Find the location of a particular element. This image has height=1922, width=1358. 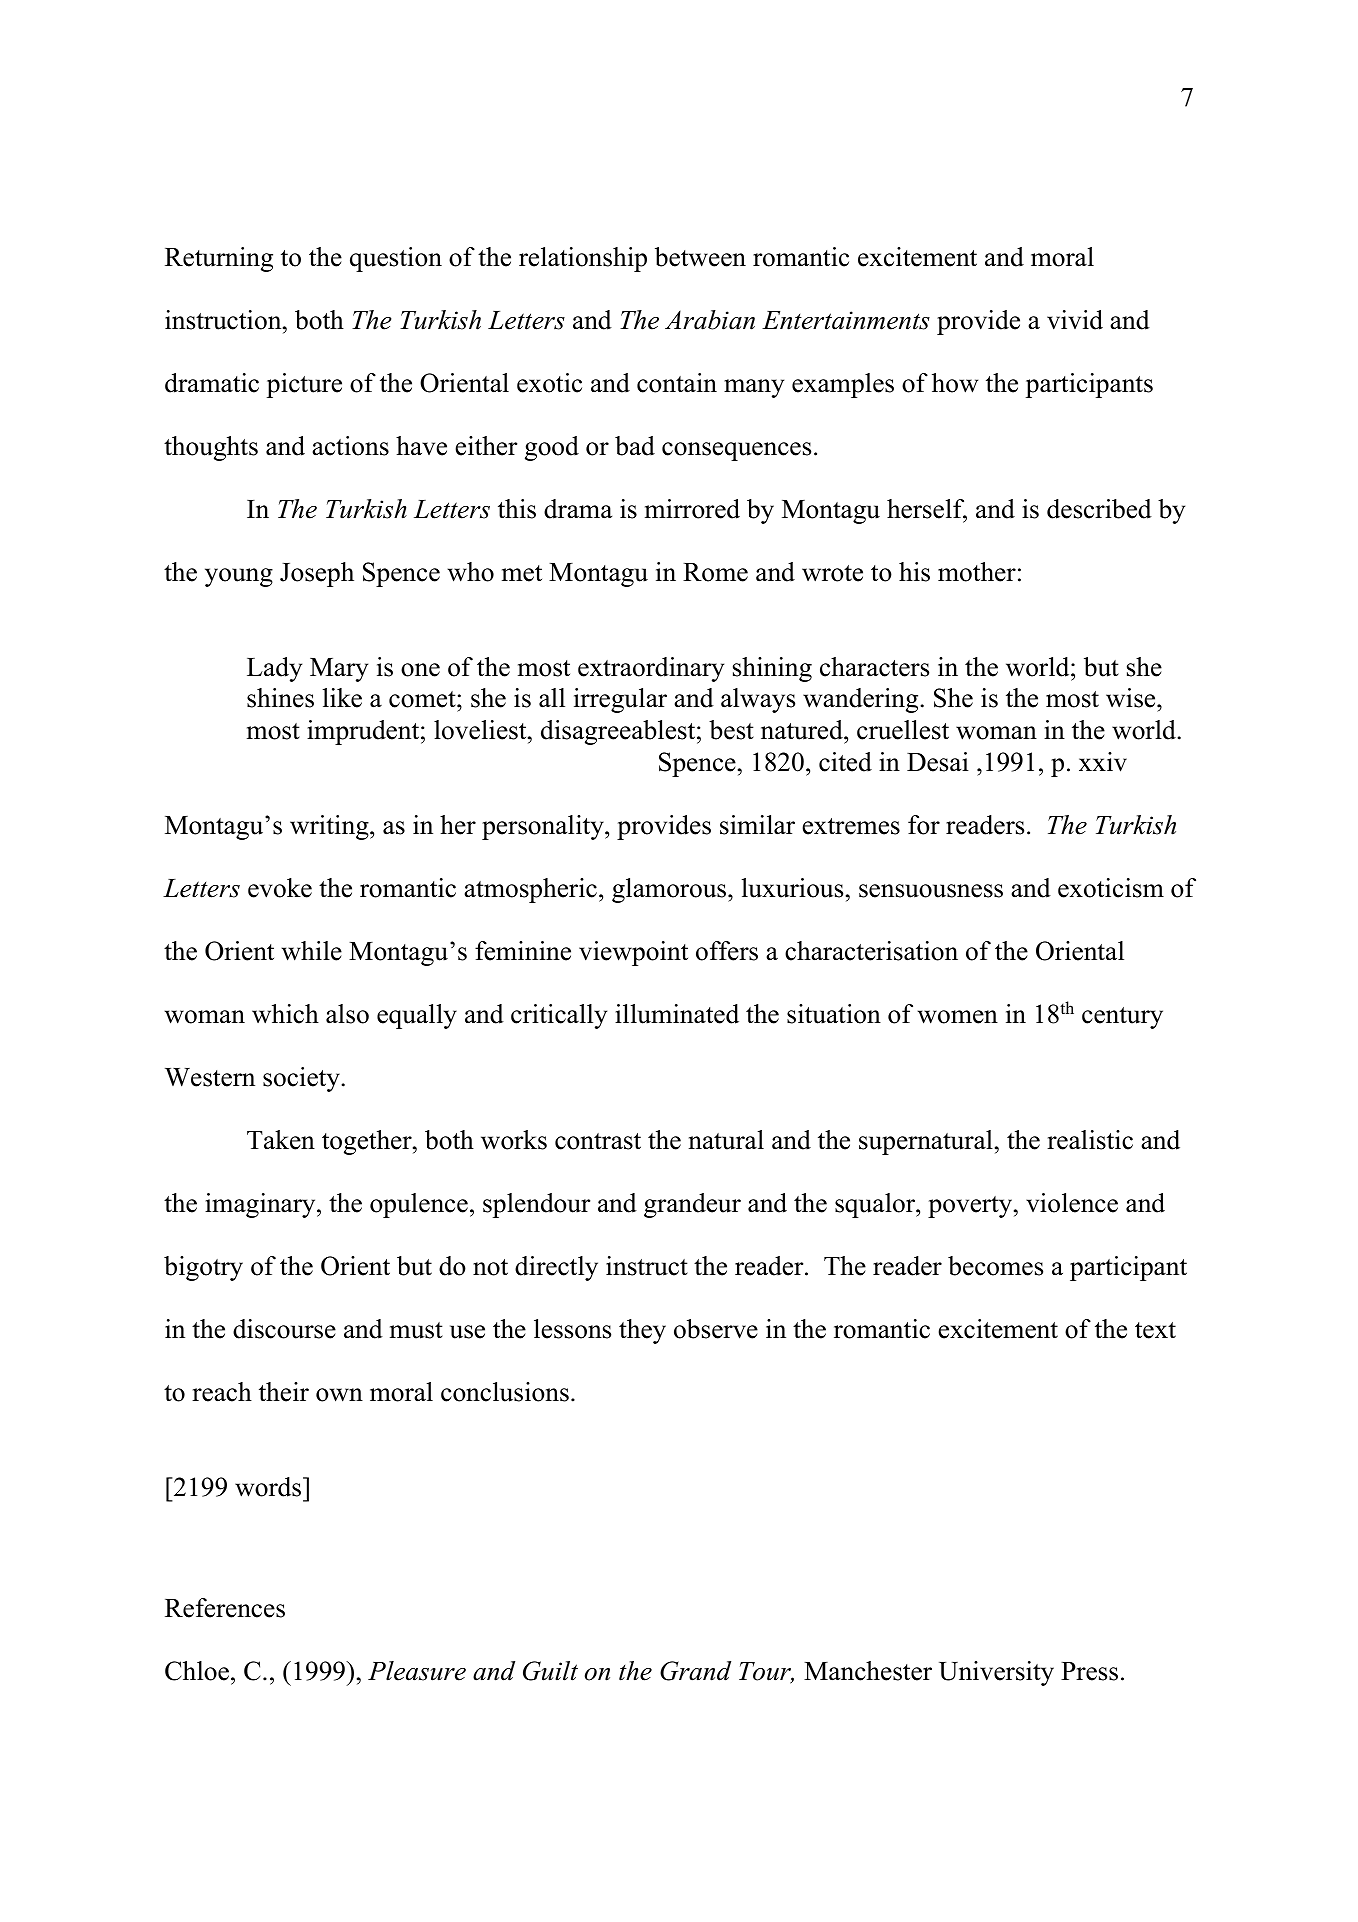

question is located at coordinates (396, 259).
